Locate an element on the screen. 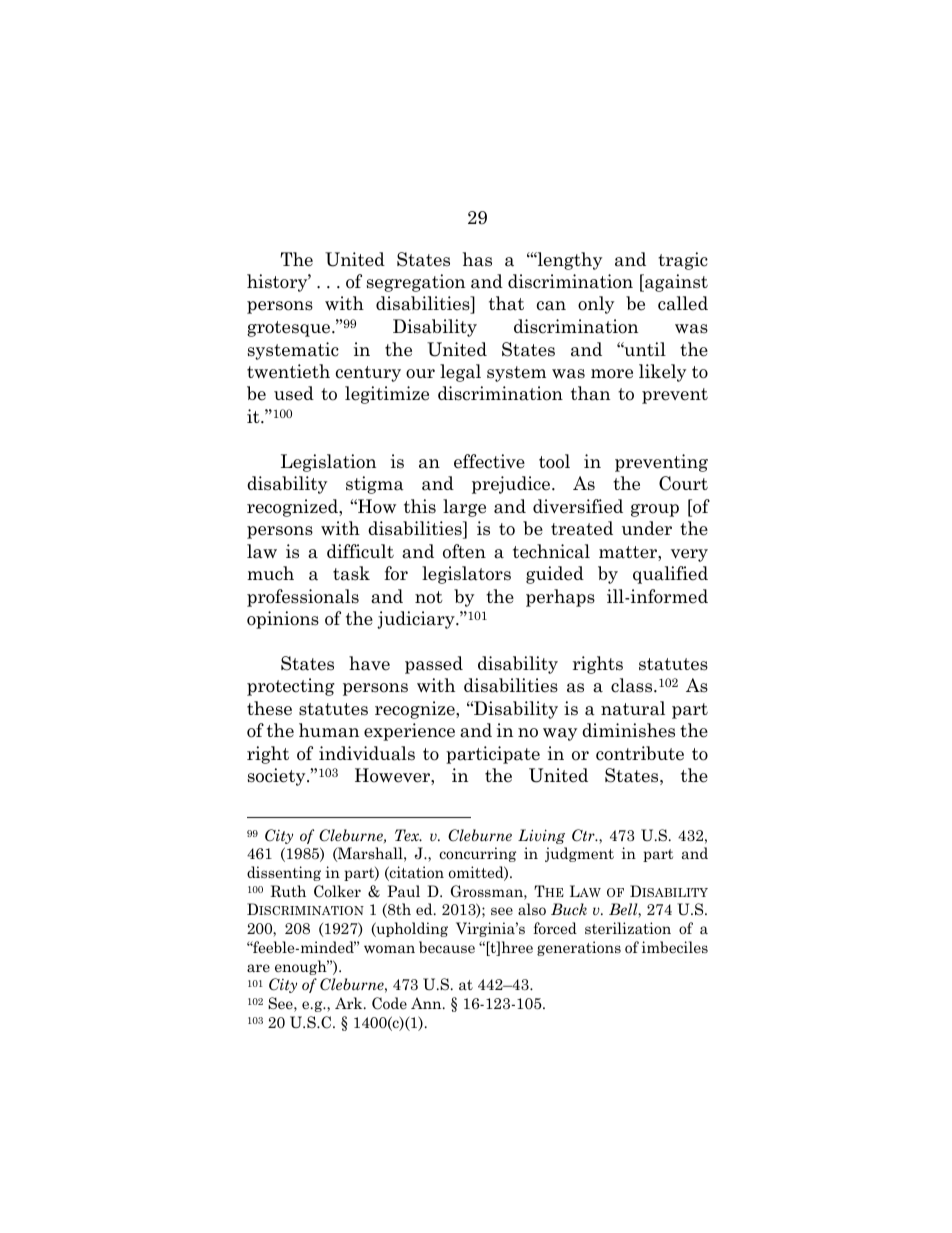 The image size is (952, 1233). natural is located at coordinates (633, 708).
